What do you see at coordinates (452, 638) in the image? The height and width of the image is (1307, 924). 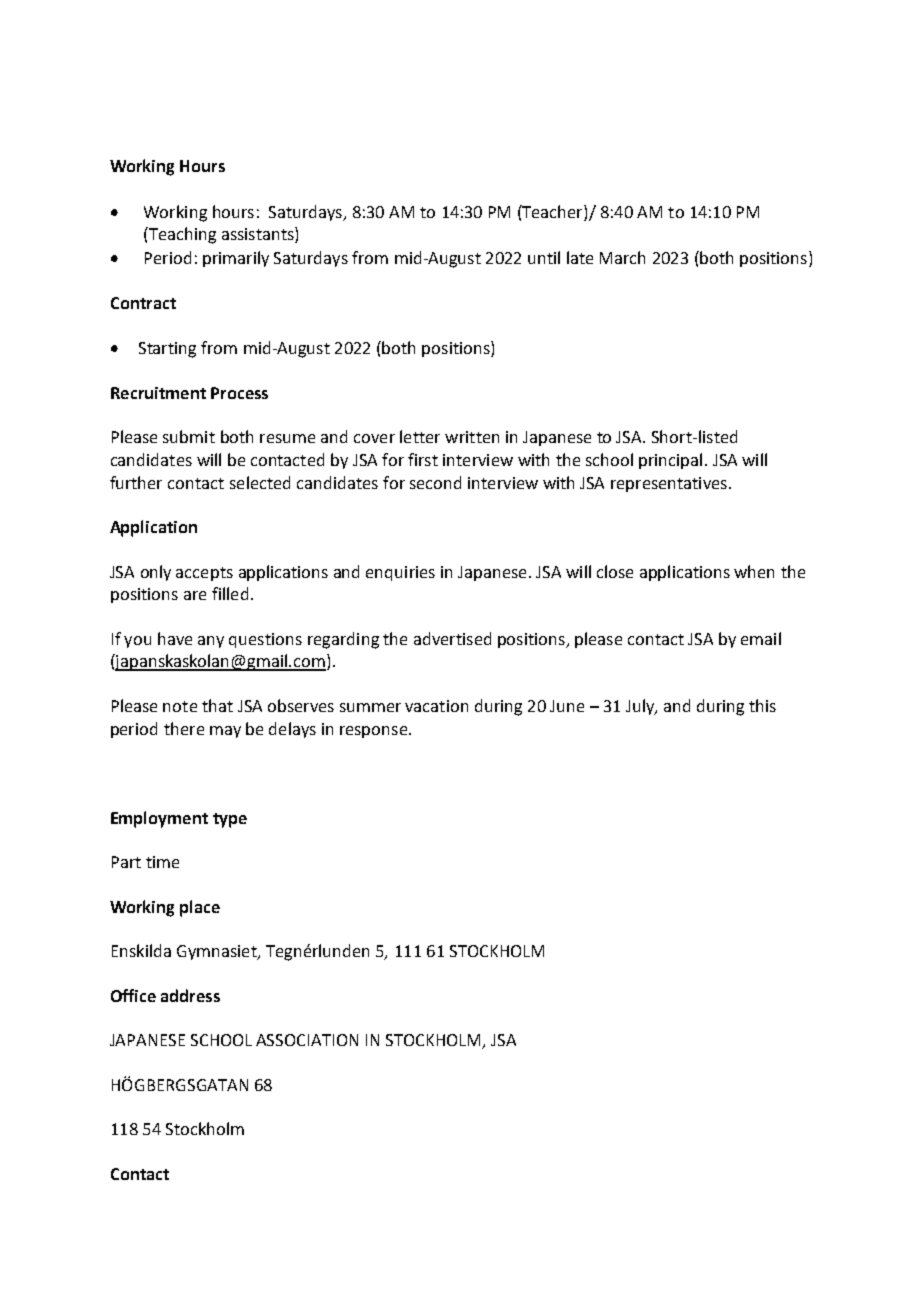 I see `advertised` at bounding box center [452, 638].
